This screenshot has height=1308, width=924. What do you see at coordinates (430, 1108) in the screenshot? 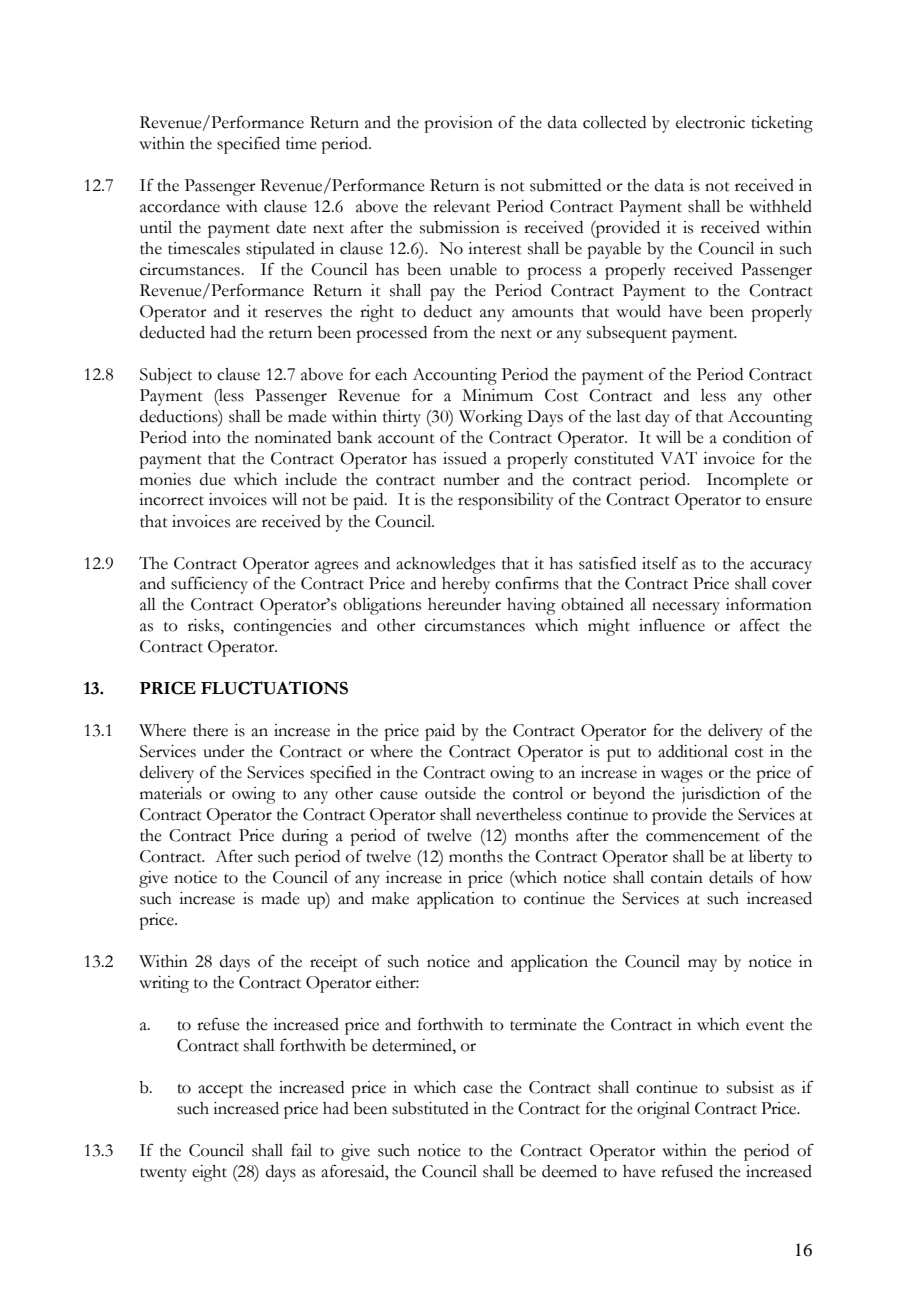
I see `substituted` at bounding box center [430, 1108].
